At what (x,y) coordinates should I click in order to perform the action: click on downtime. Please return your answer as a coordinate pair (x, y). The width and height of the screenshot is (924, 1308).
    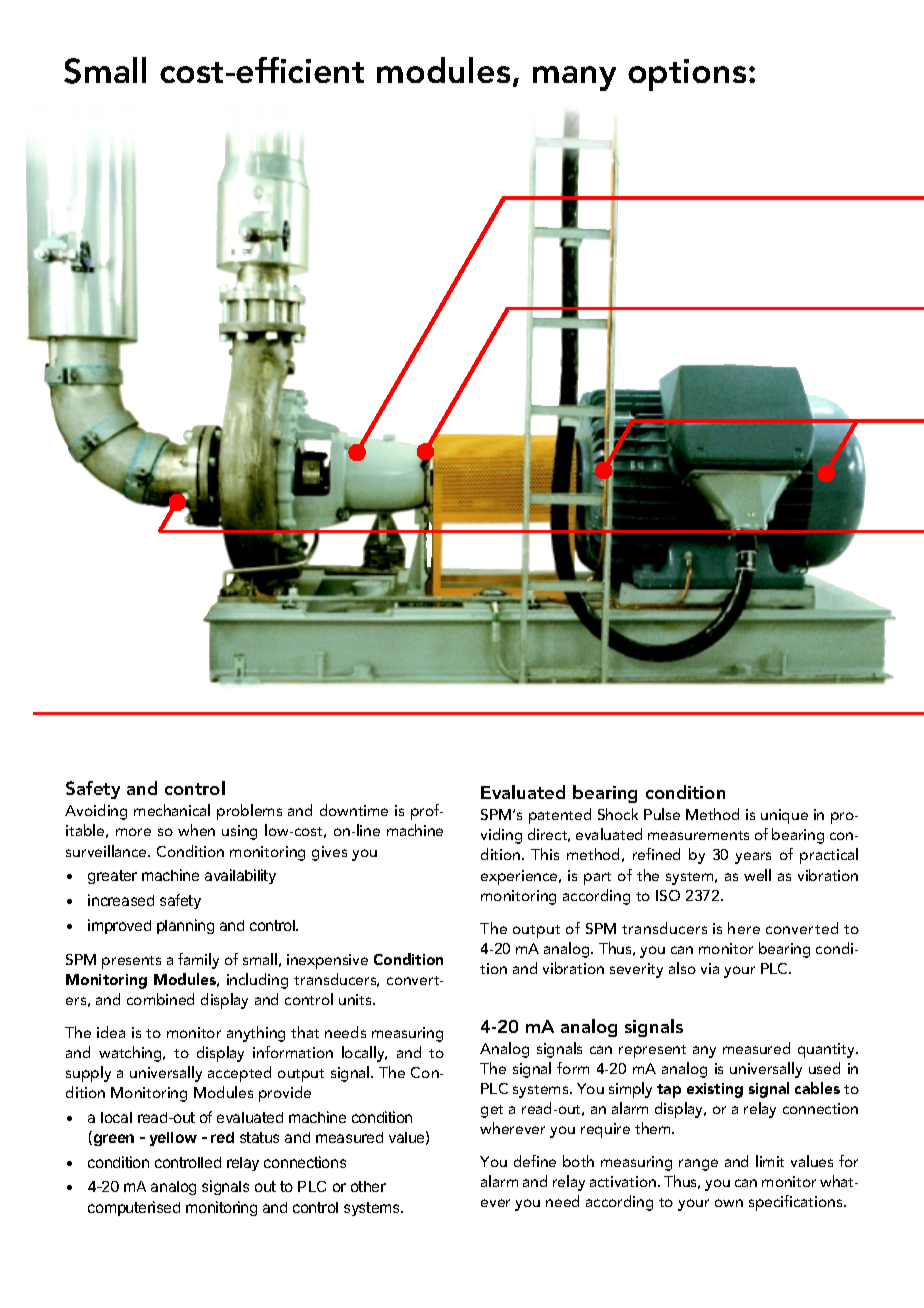
    Looking at the image, I should click on (354, 810).
